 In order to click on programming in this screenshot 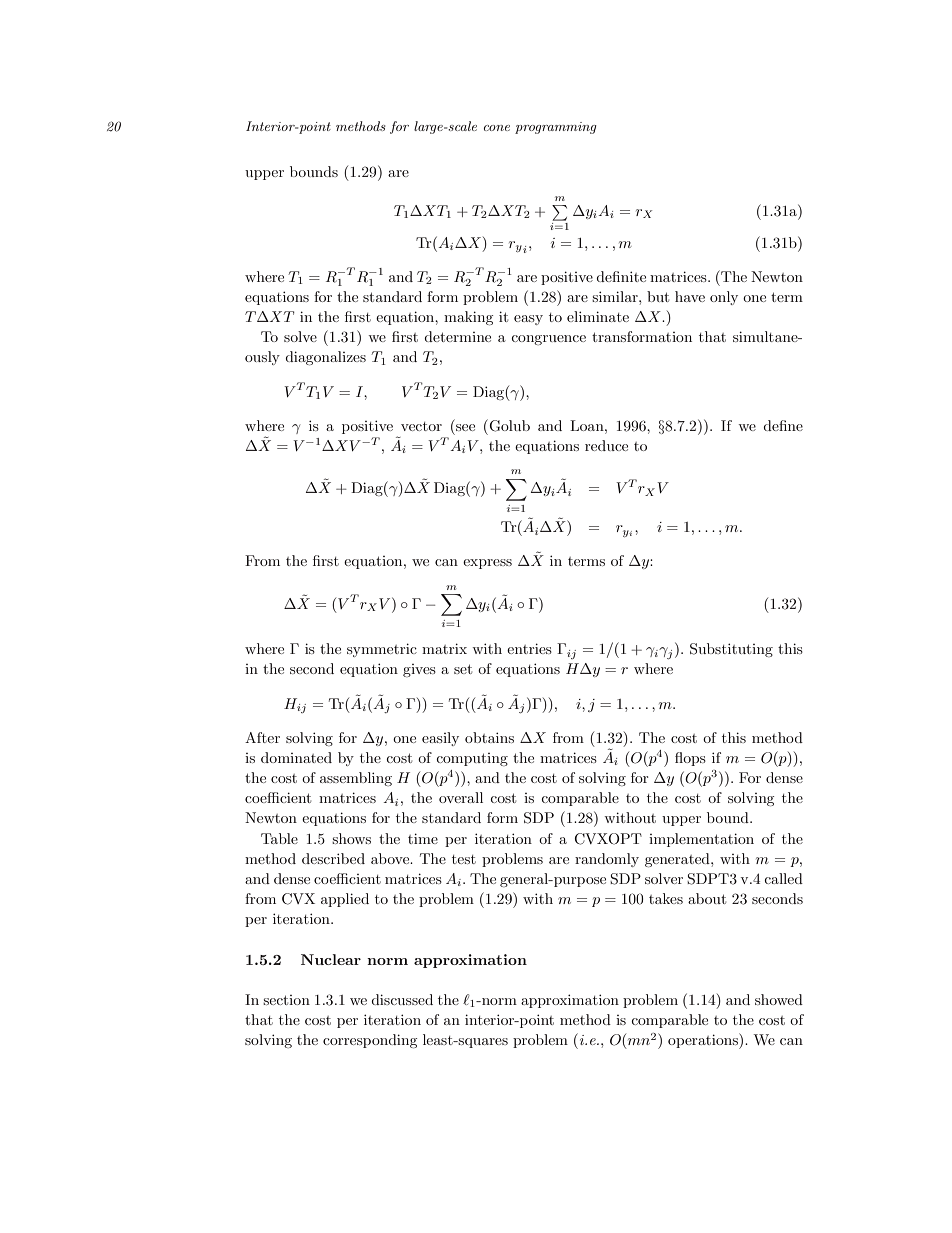, I will do `click(556, 128)`.
